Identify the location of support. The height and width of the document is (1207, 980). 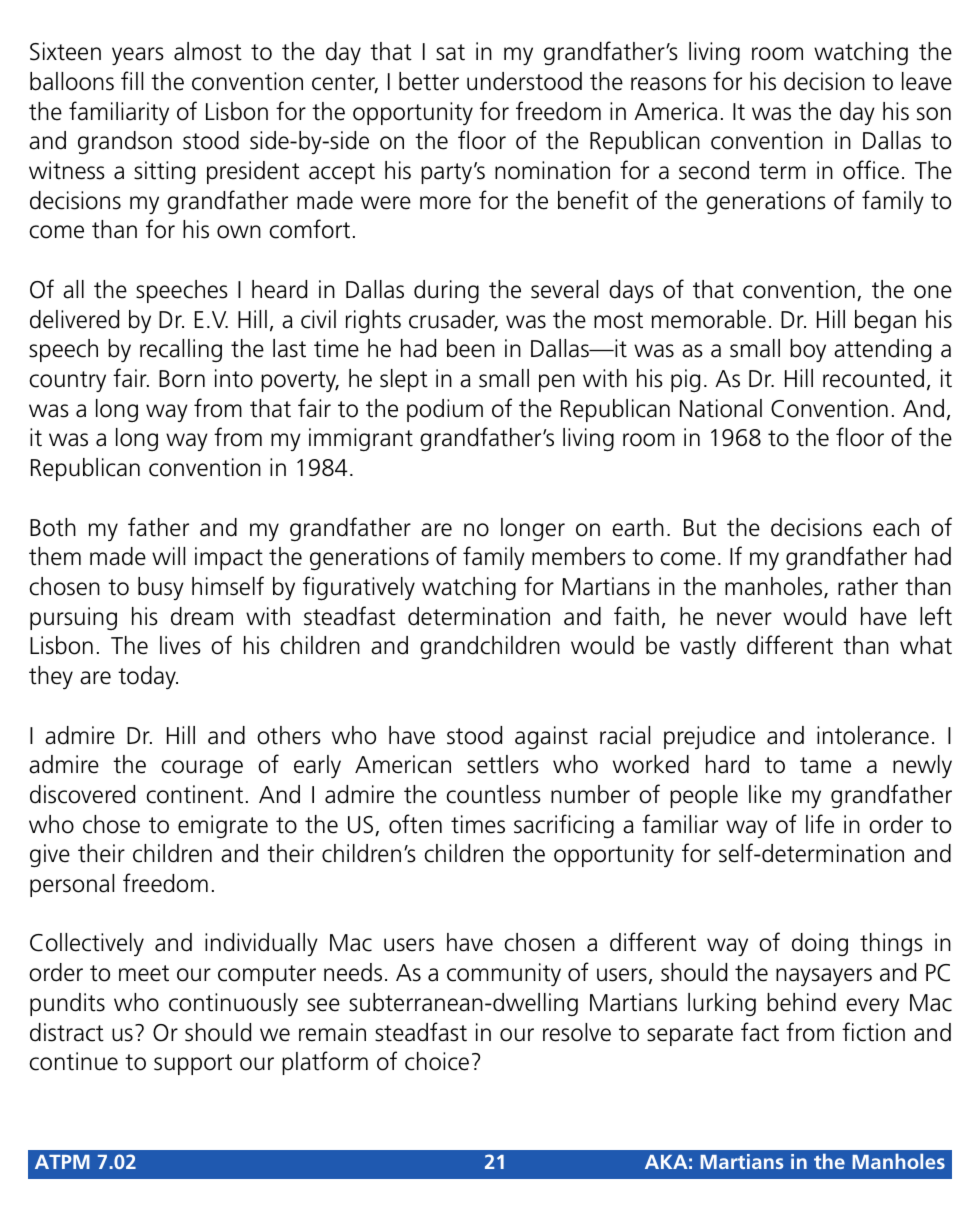
(193, 1064).
